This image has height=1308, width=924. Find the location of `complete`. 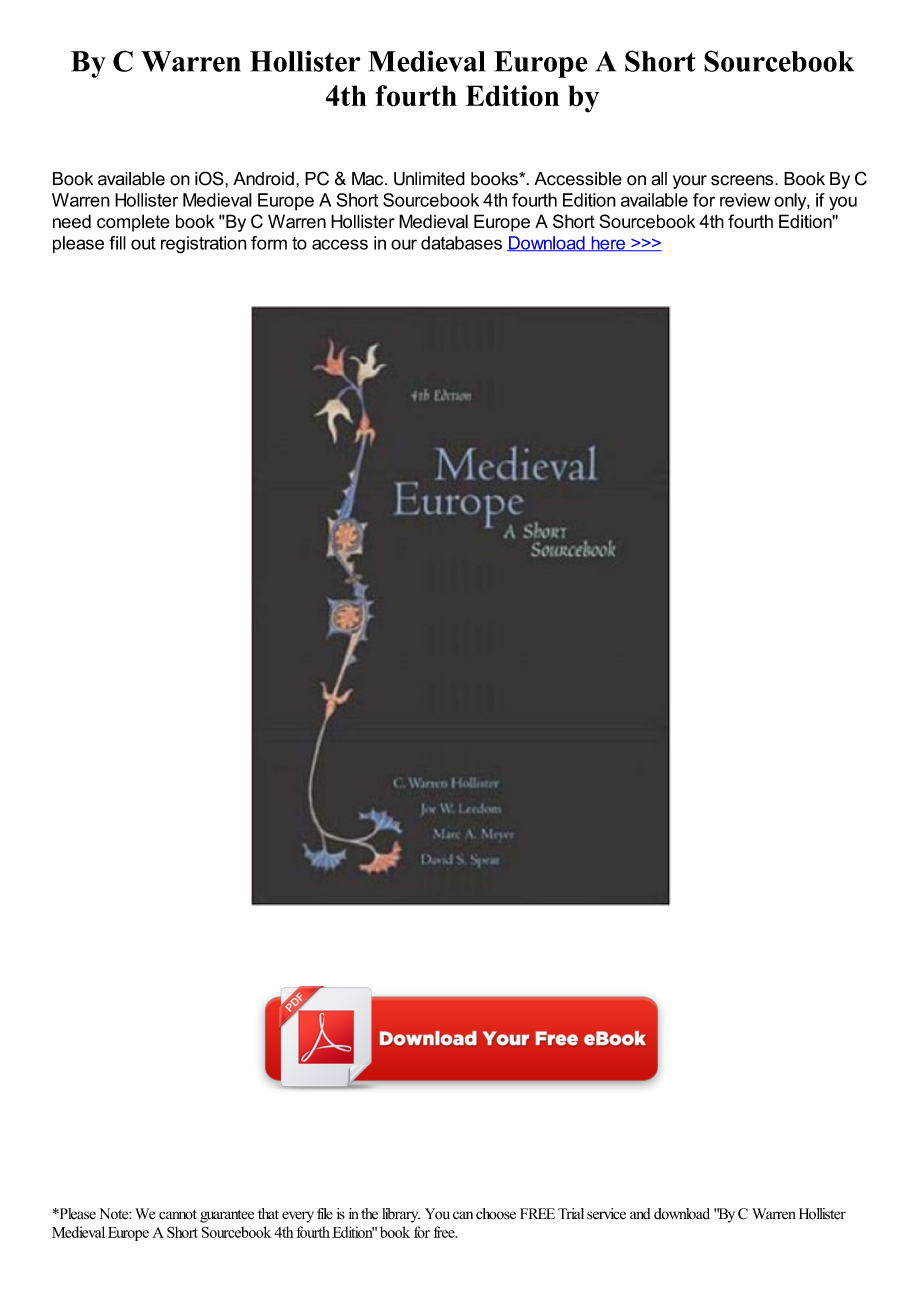

complete is located at coordinates (133, 223).
